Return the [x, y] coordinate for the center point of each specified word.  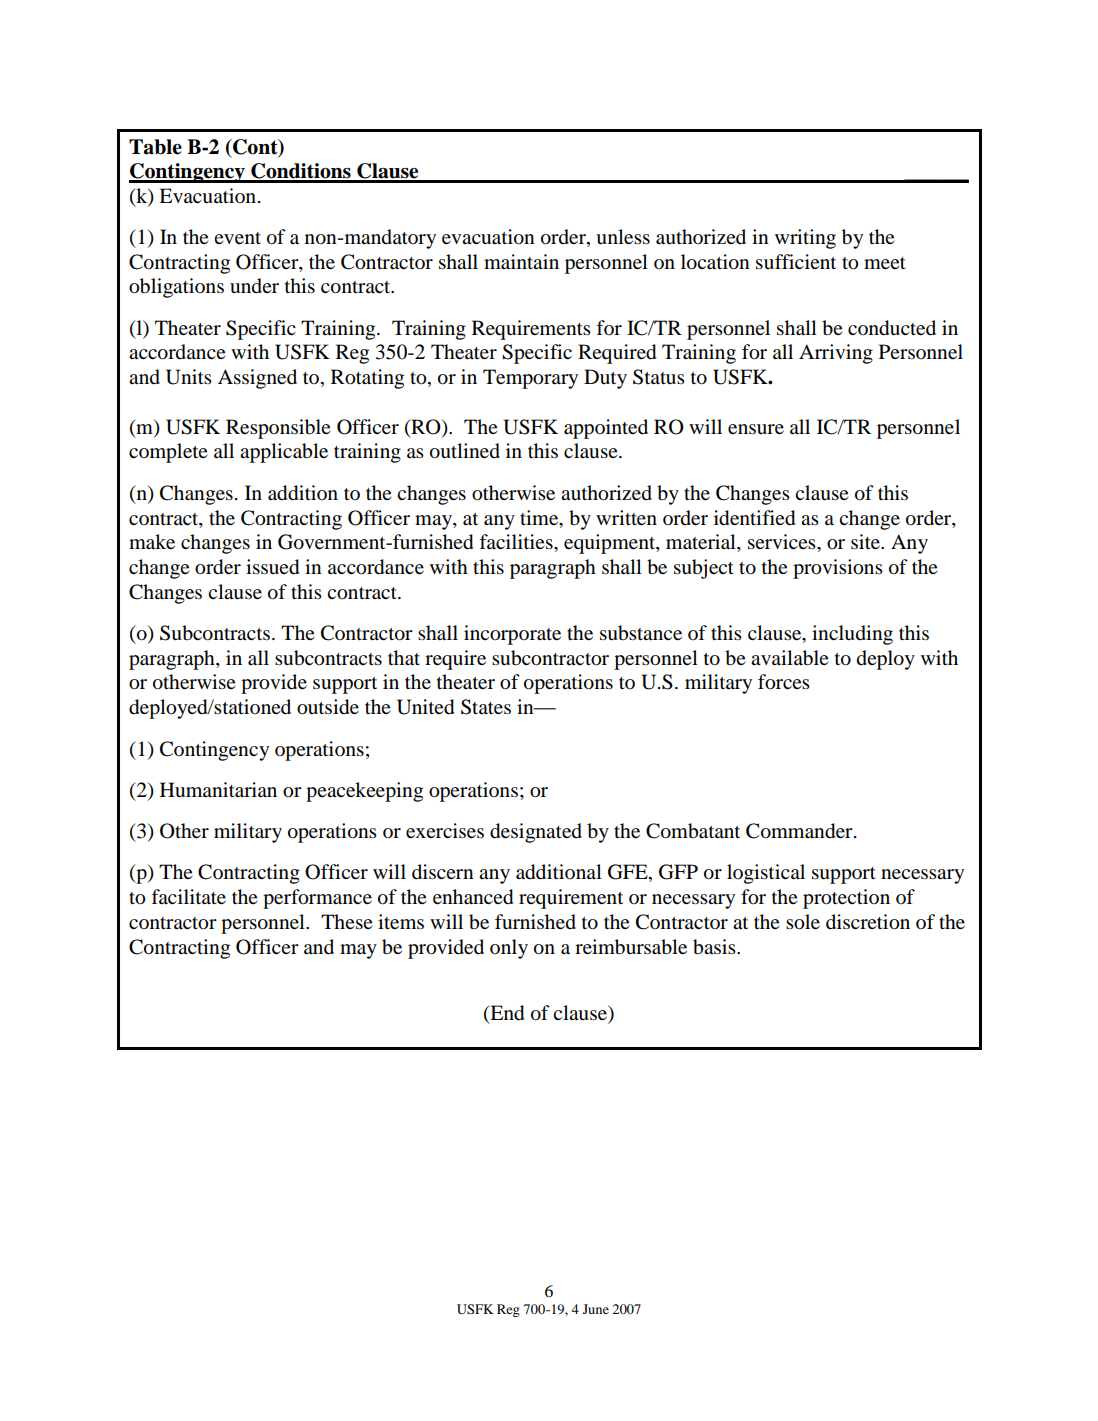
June [596, 1309]
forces [784, 682]
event [237, 238]
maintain [521, 262]
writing [805, 239]
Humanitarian [218, 789]
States [486, 707]
